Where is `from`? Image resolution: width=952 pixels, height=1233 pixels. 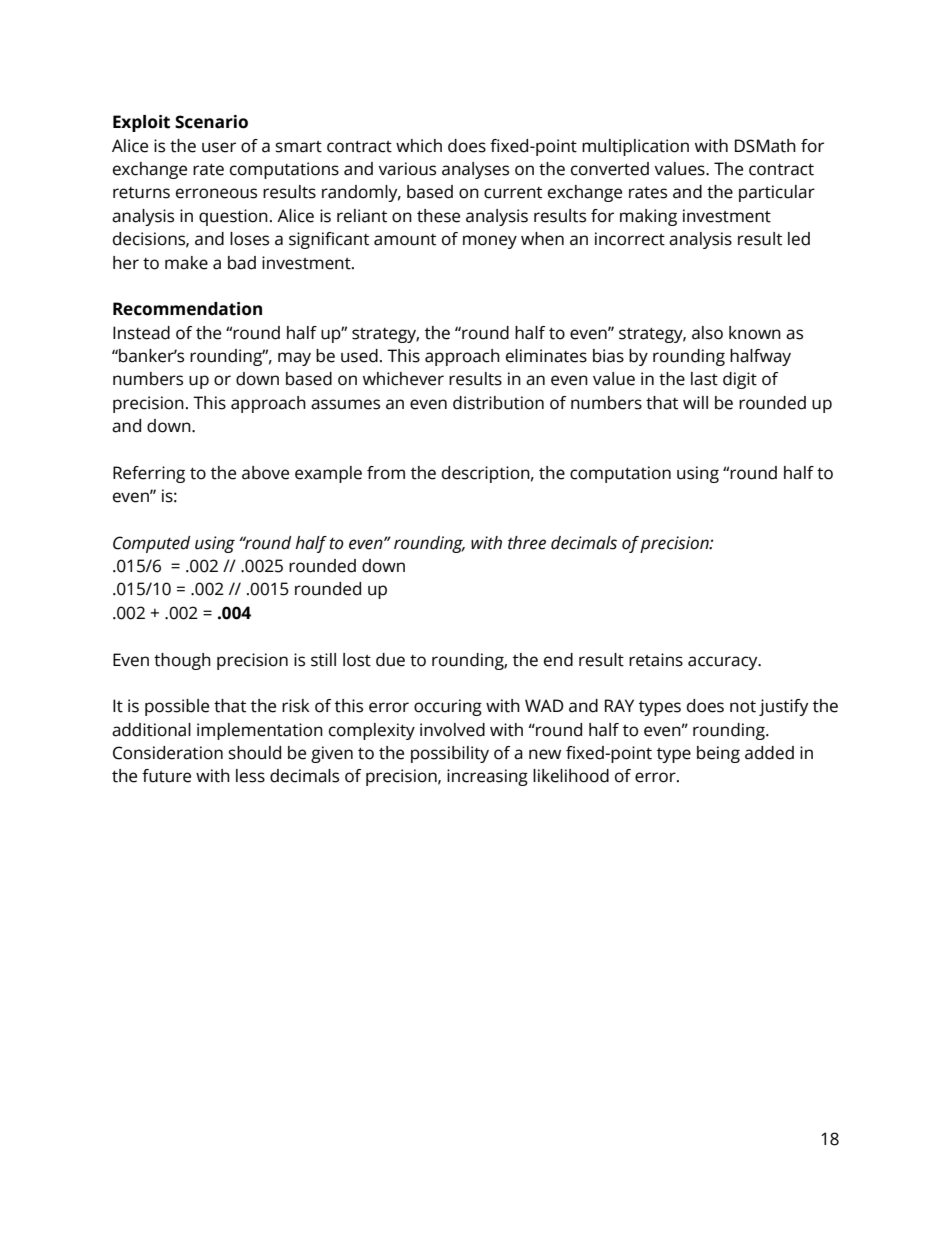
from is located at coordinates (386, 473).
